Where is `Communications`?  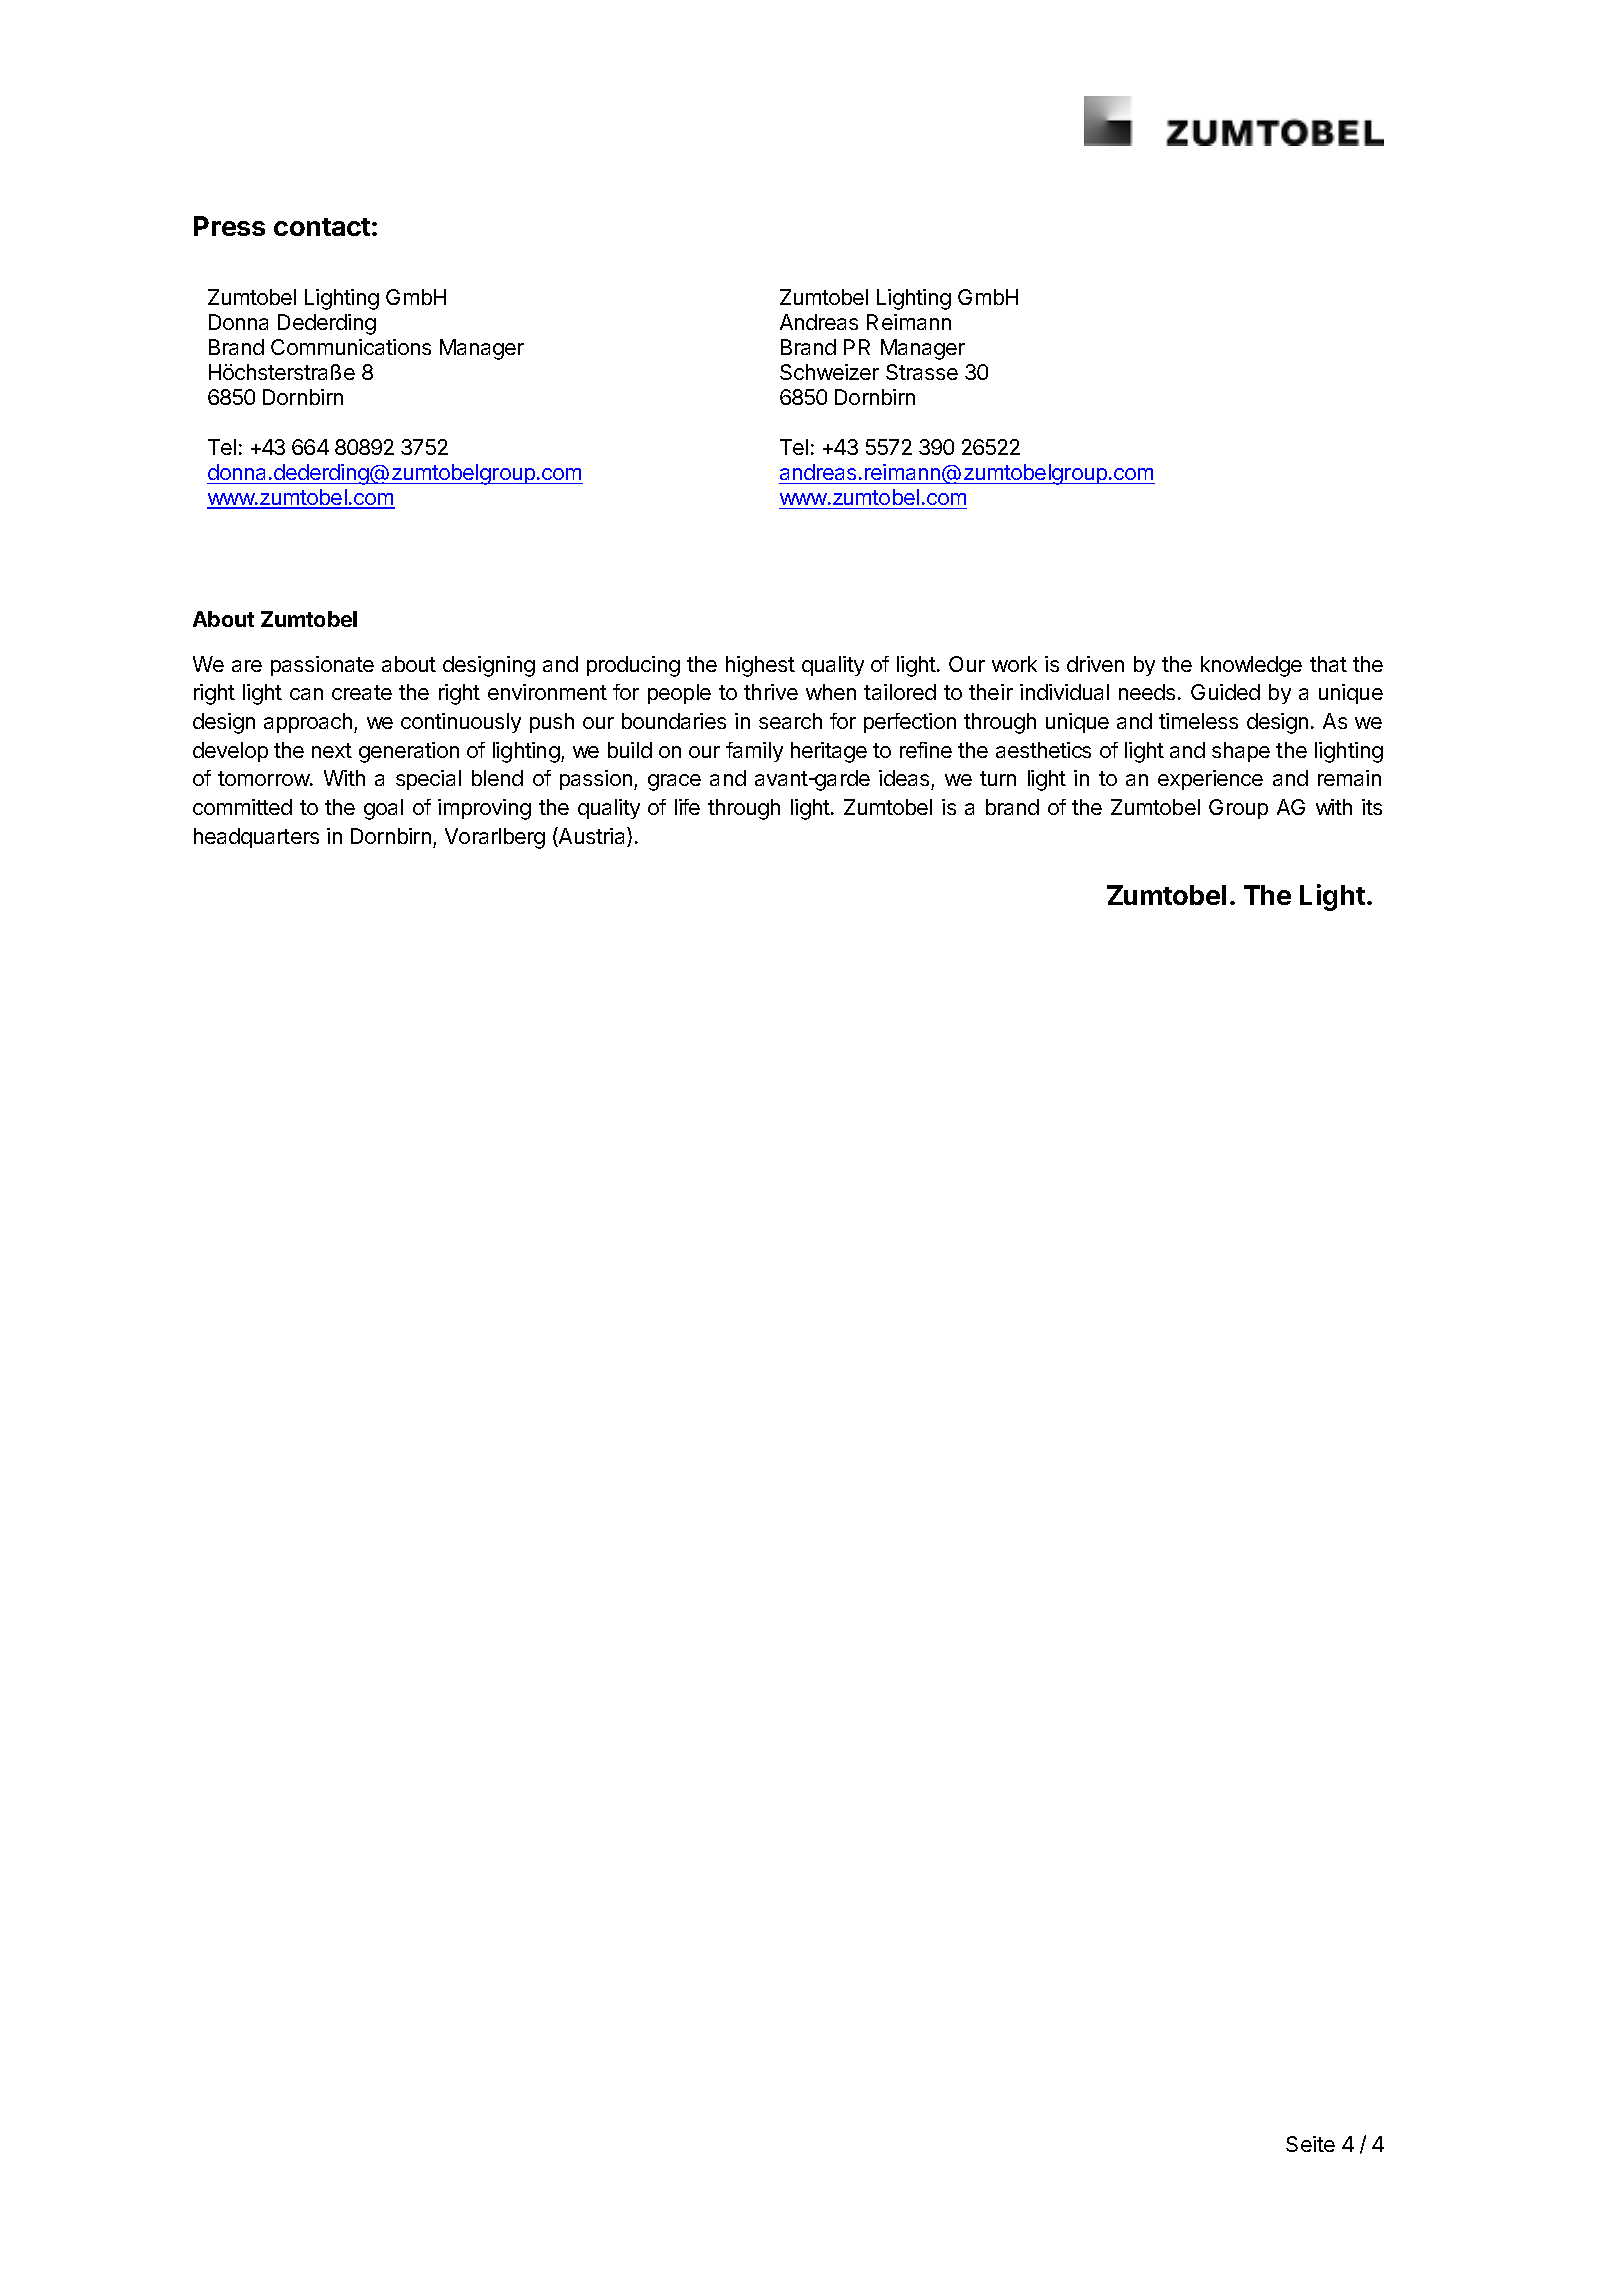
Communications is located at coordinates (351, 347).
